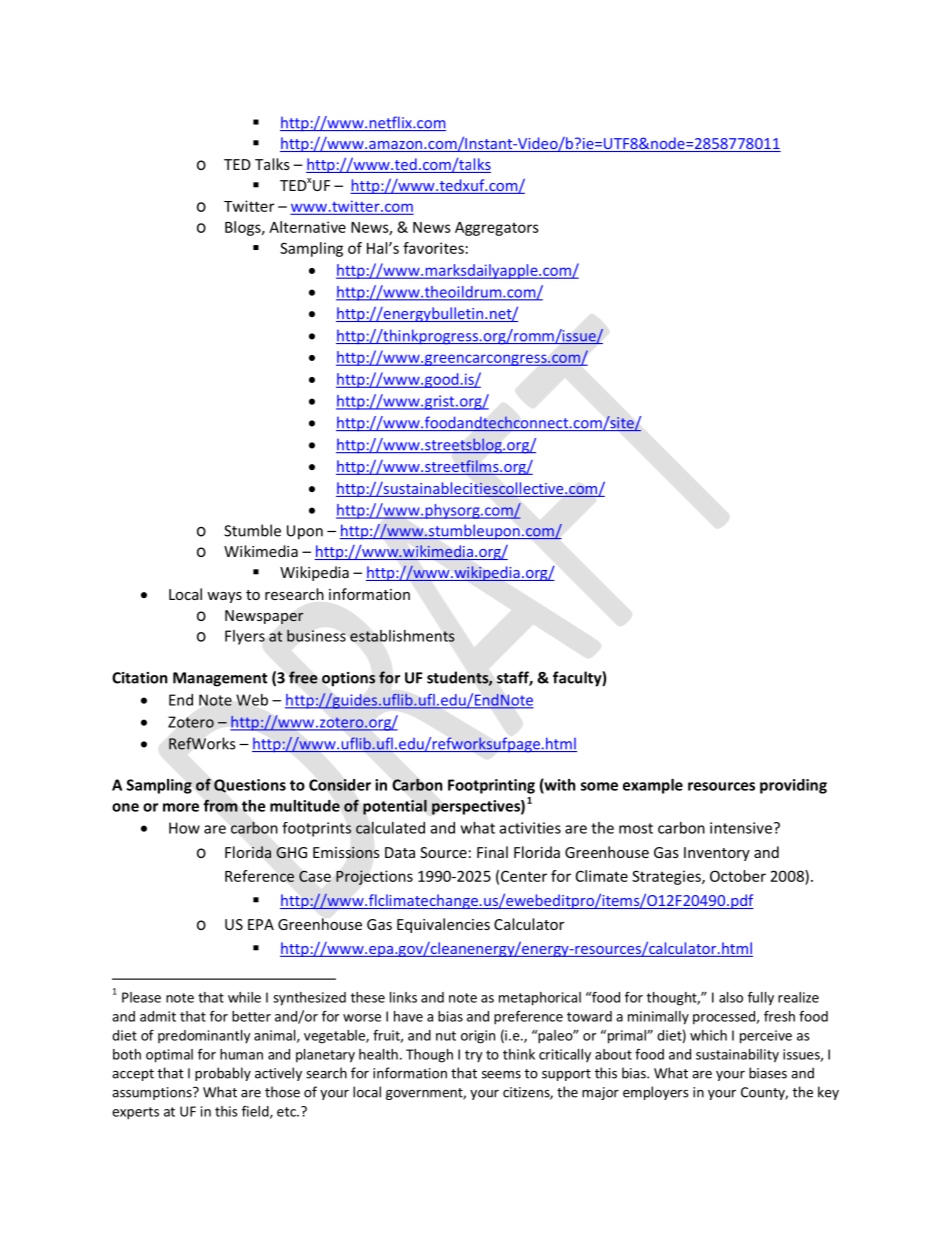  Describe the element at coordinates (402, 636) in the screenshot. I see `establishments` at that location.
